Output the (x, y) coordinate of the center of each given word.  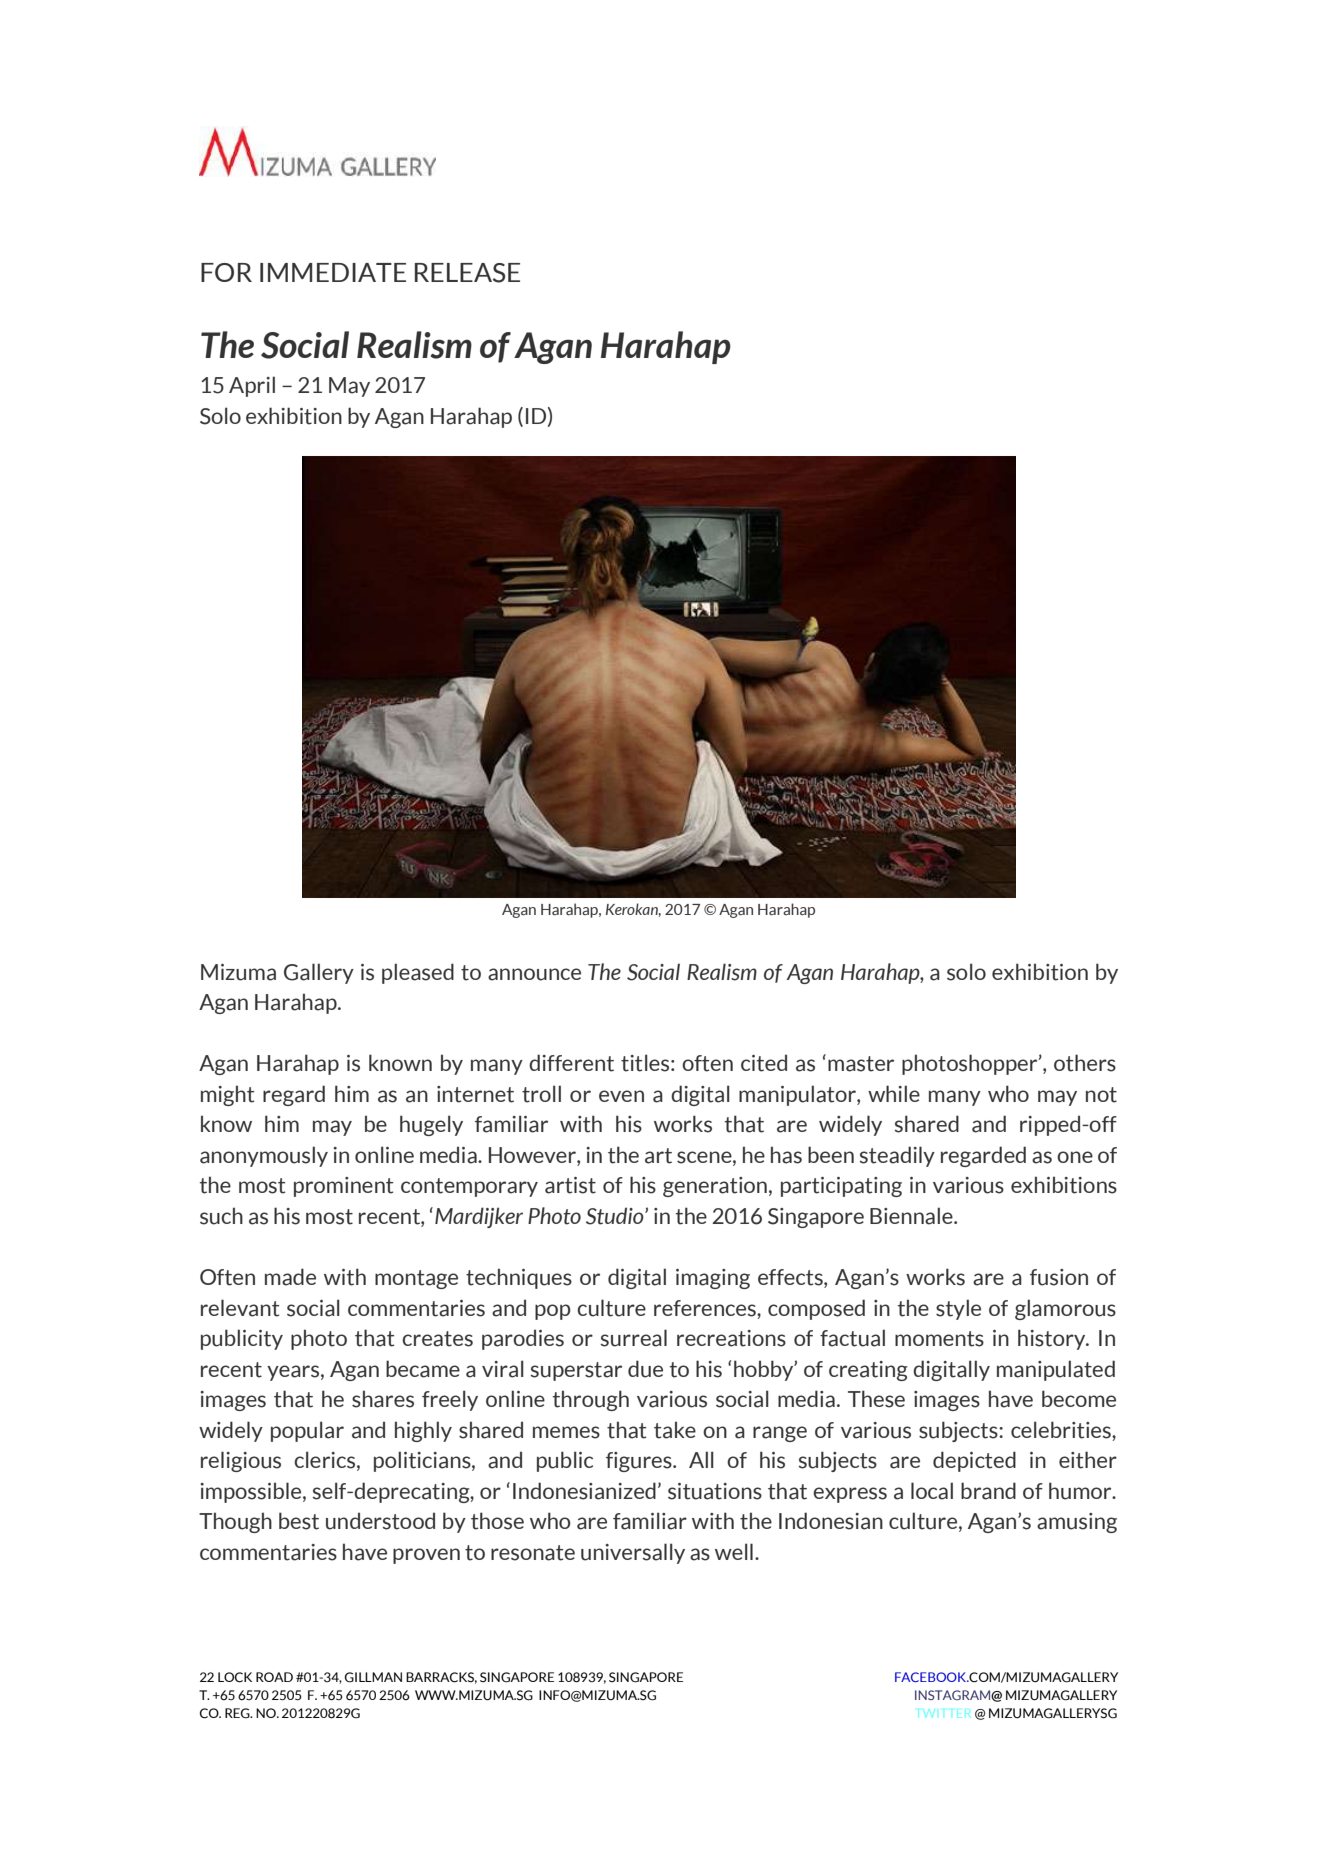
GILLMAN (373, 1677)
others (1085, 1063)
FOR (226, 272)
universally (633, 1553)
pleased (418, 973)
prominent (344, 1187)
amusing (1077, 1523)
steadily (897, 1156)
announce (534, 974)
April (252, 386)
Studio (616, 1216)
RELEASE (467, 273)
